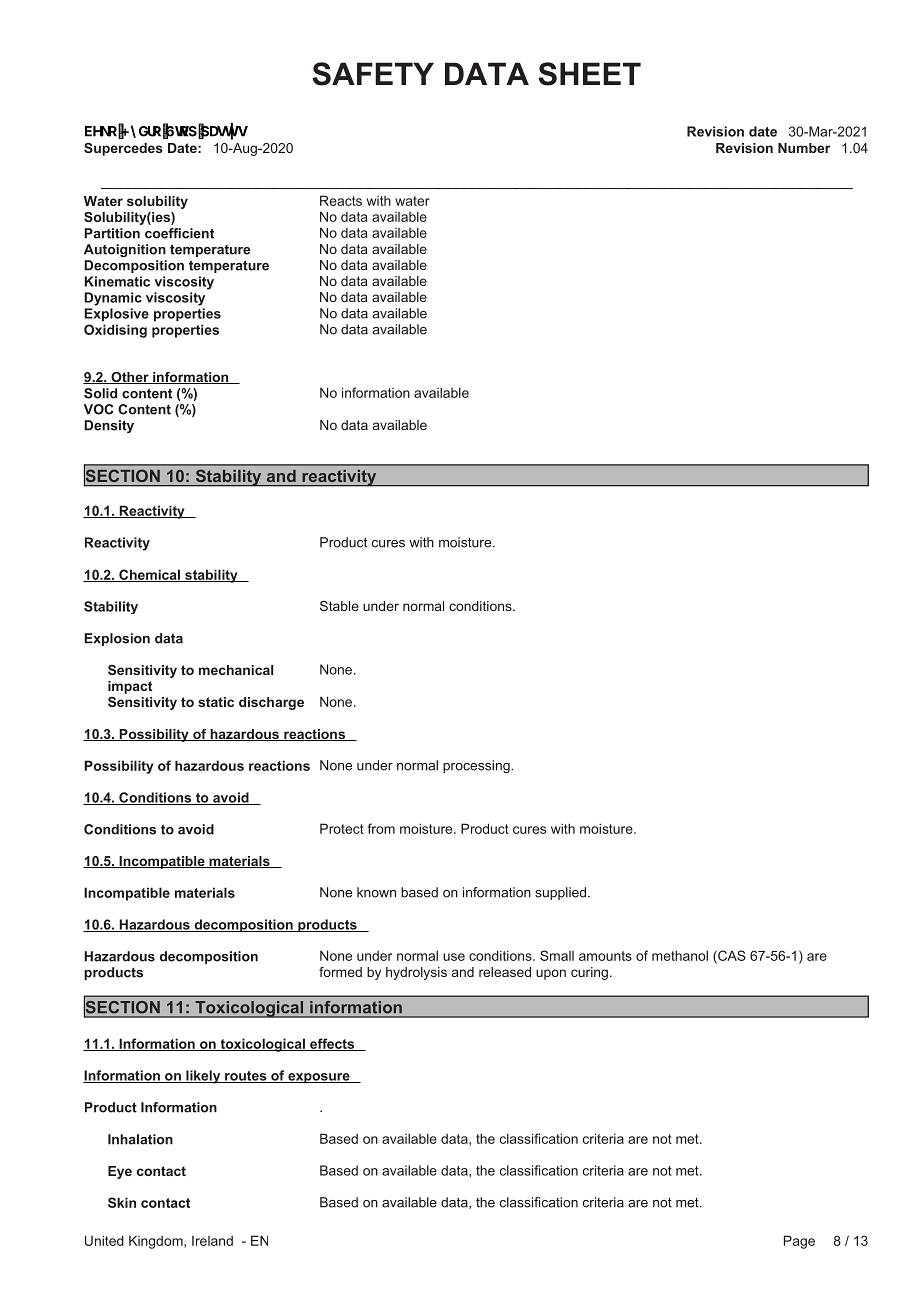 This screenshot has height=1308, width=924. Describe the element at coordinates (179, 233) in the screenshot. I see `coefficient` at that location.
